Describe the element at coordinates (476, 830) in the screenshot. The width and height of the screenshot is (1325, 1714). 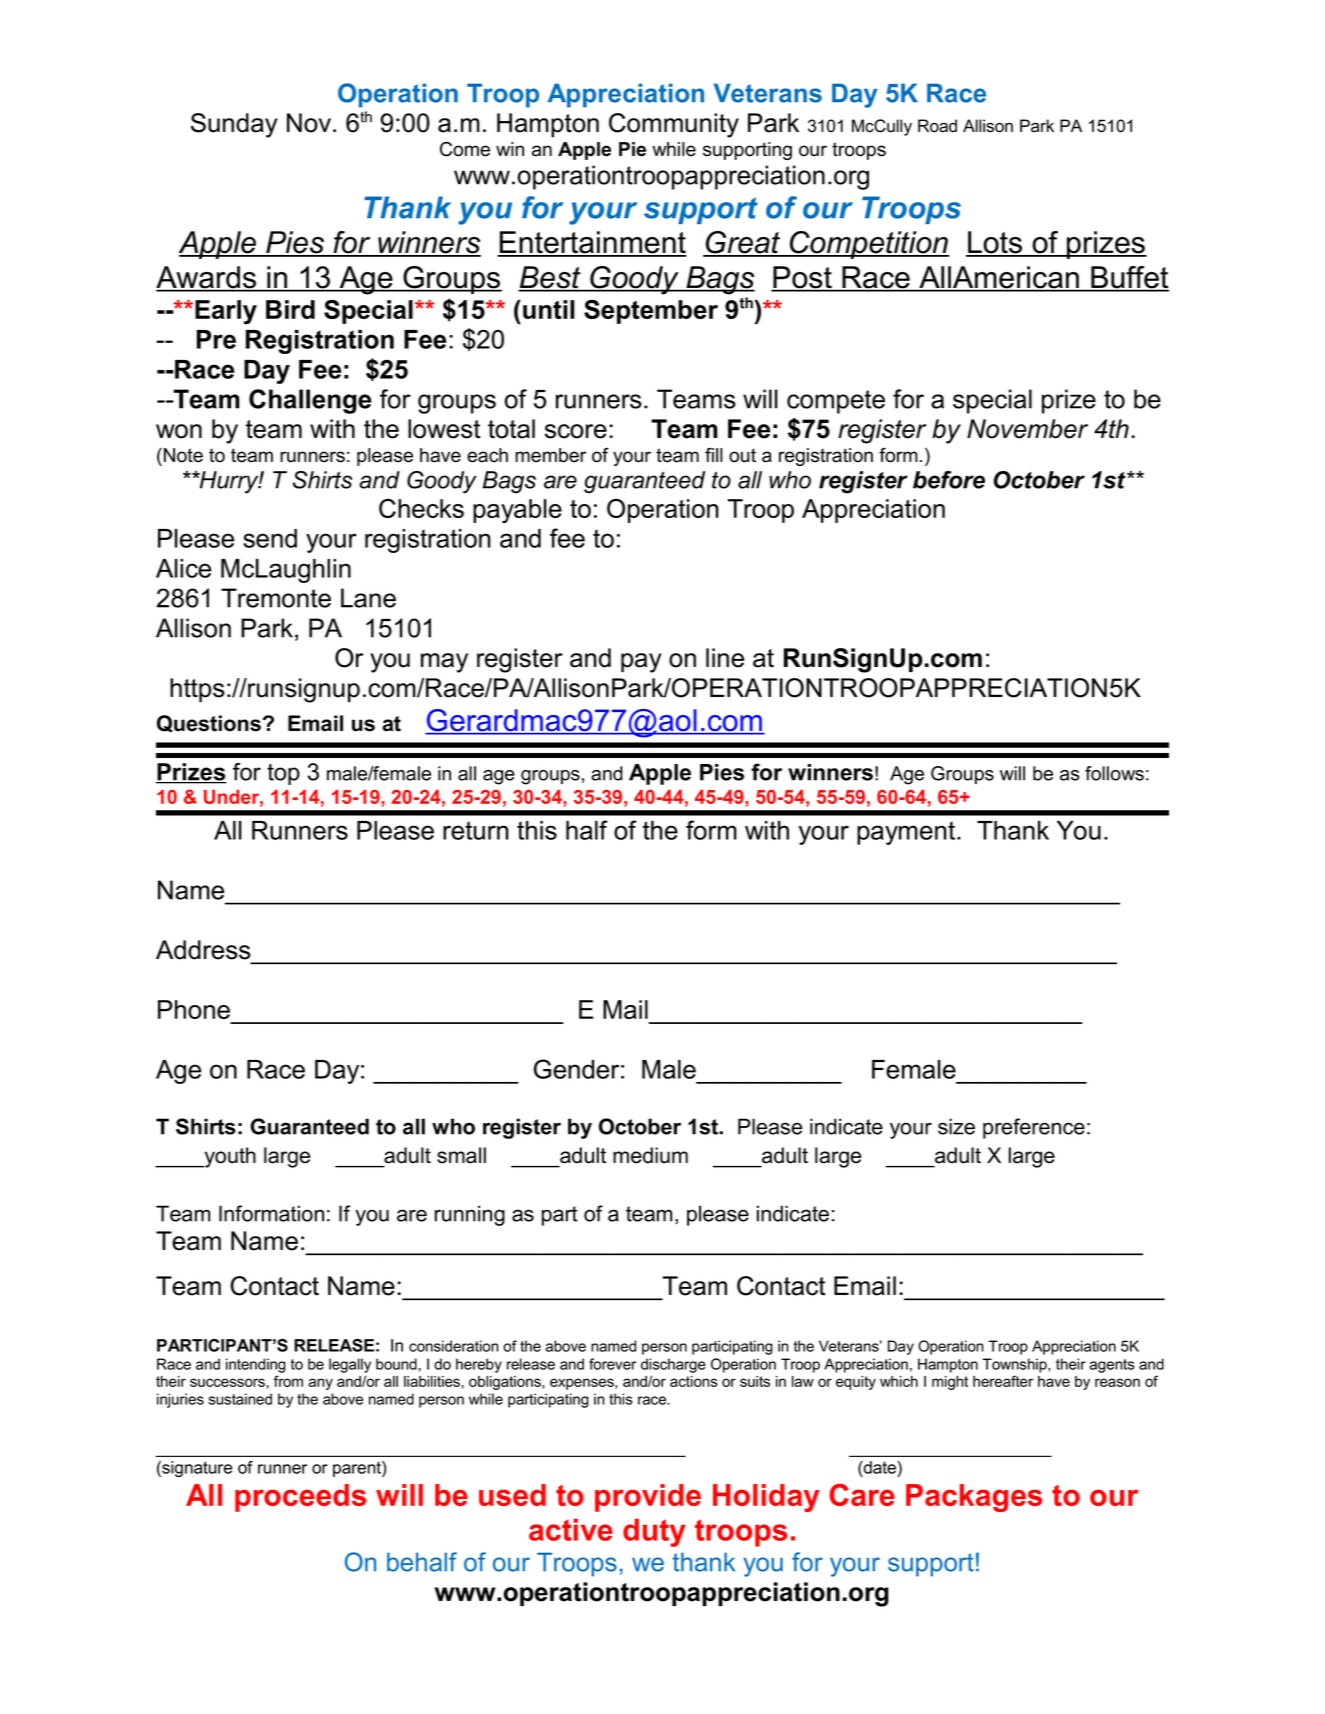
I see `return` at that location.
